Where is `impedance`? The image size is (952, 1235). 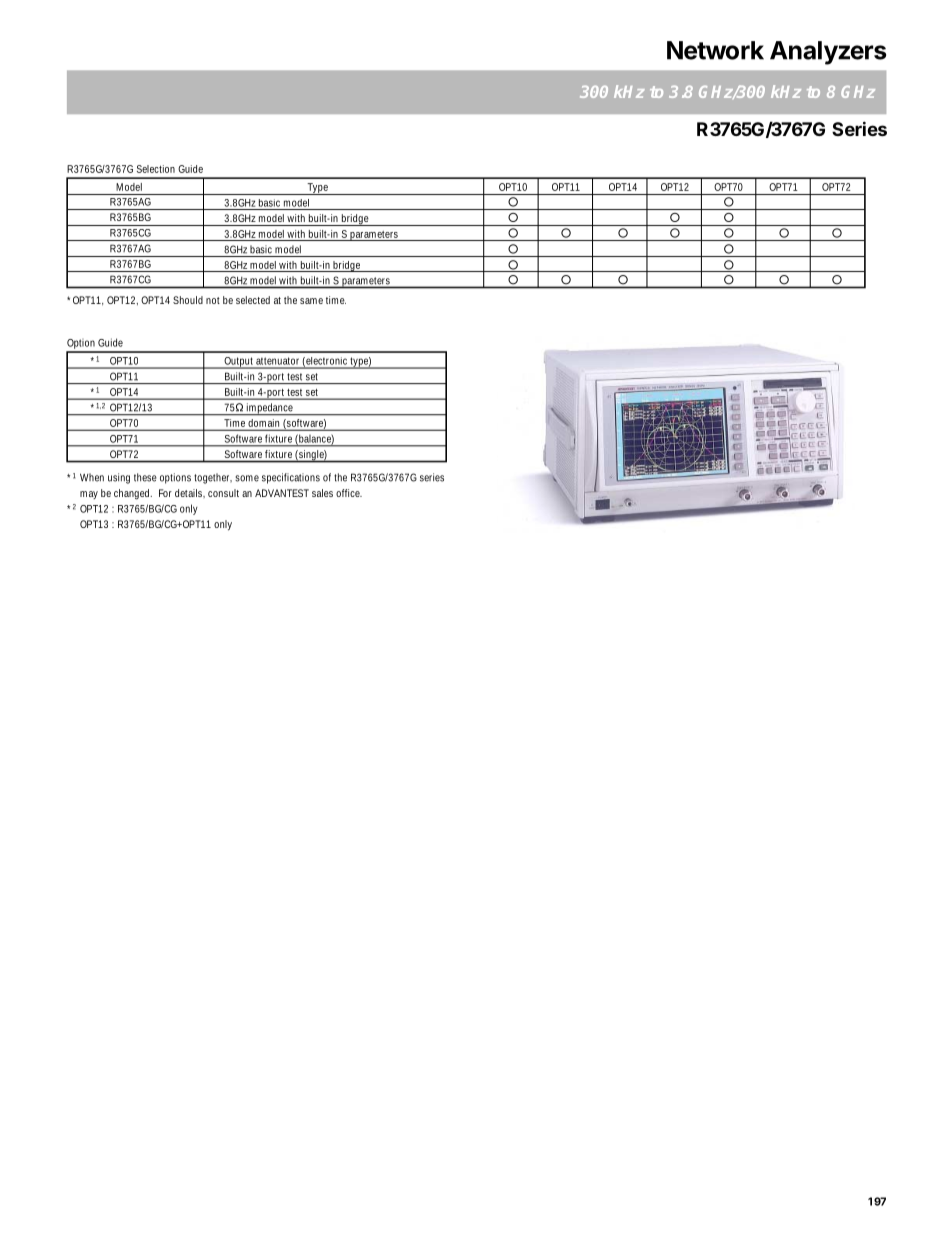
impedance is located at coordinates (271, 409).
